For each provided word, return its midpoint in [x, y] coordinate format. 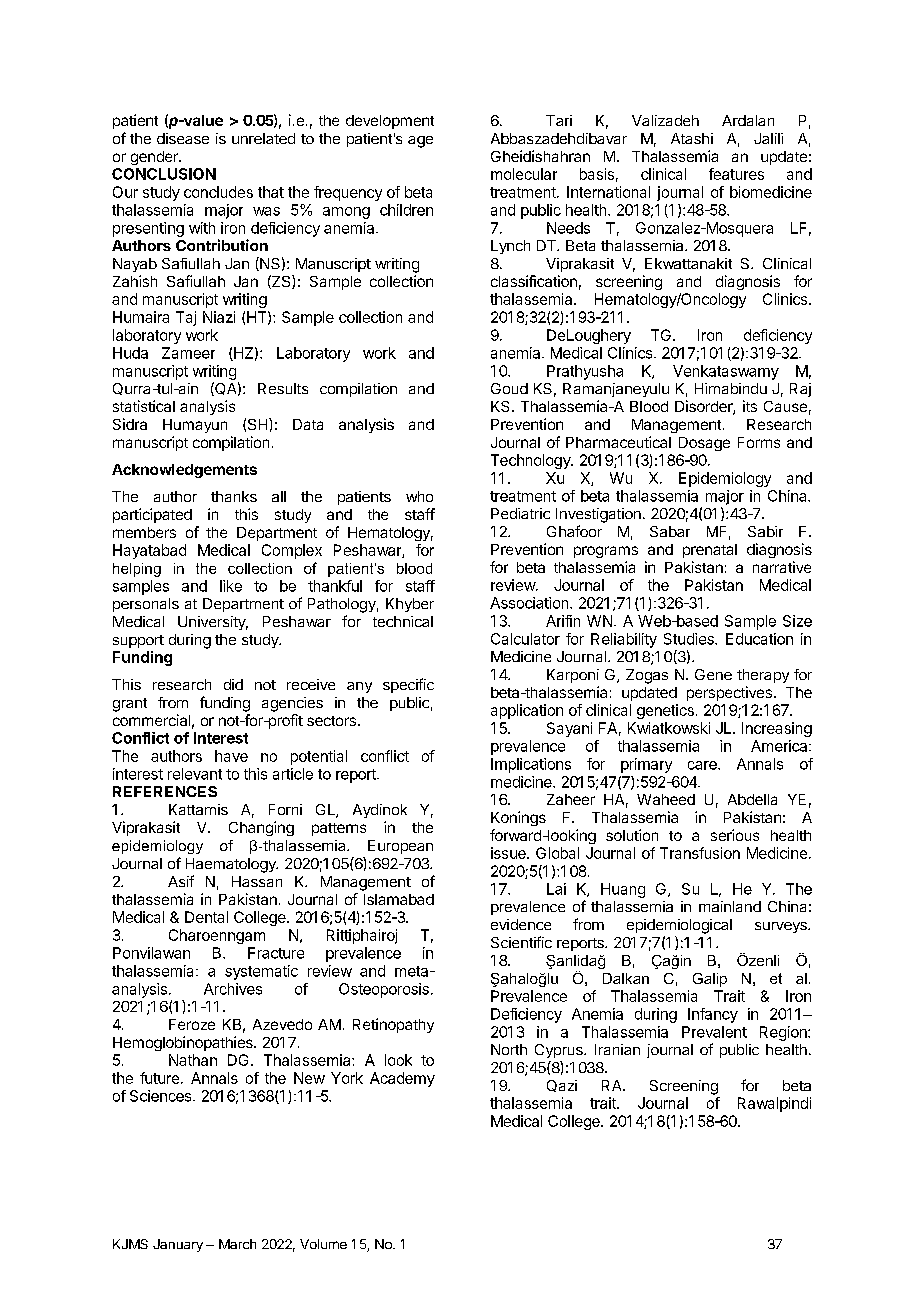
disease [183, 138]
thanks [234, 496]
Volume [323, 1244]
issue [509, 853]
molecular [524, 174]
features [736, 174]
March [237, 1244]
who [419, 496]
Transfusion [700, 853]
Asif [181, 881]
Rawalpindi [774, 1104]
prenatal [710, 551]
